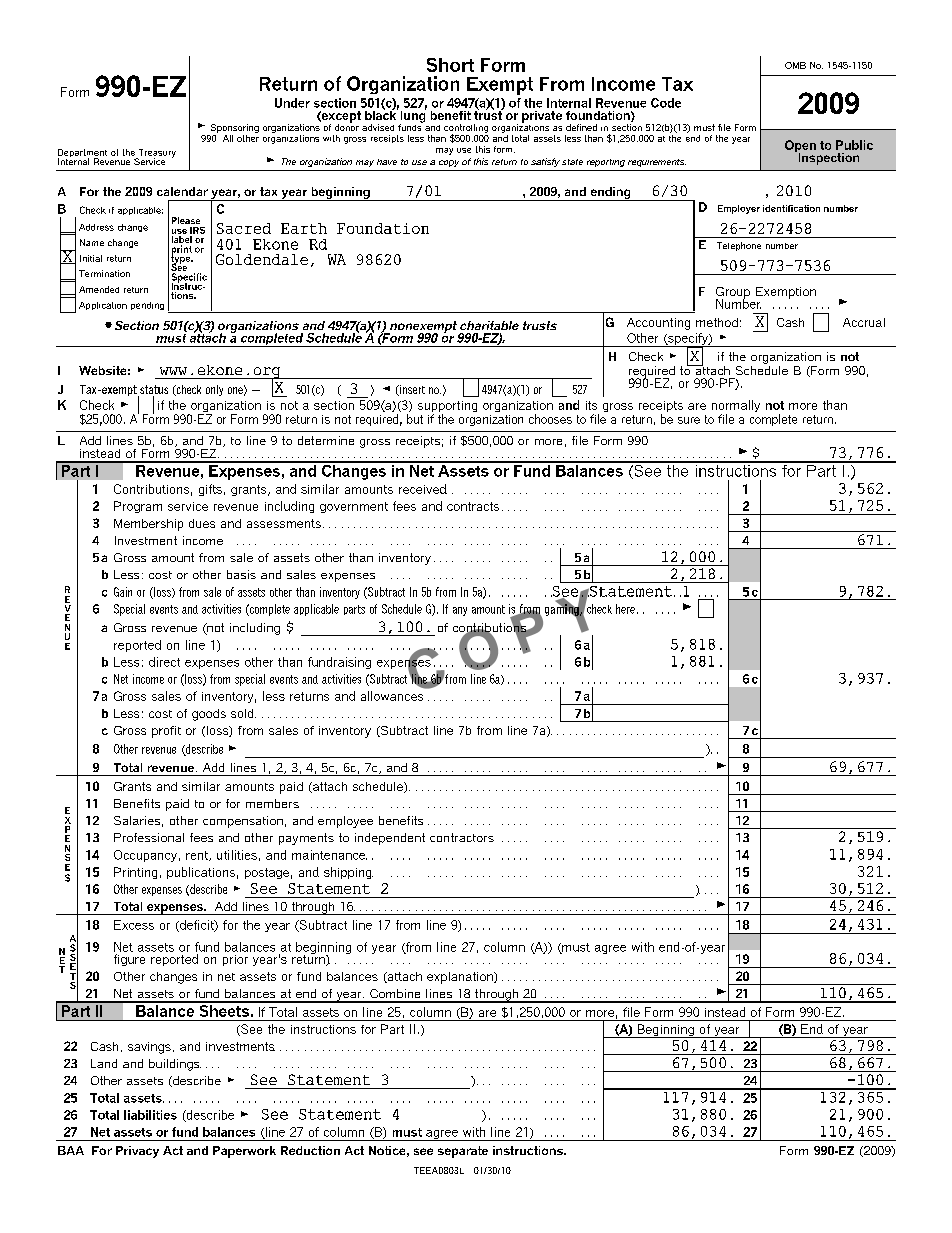  What do you see at coordinates (717, 322) in the screenshot?
I see `method` at bounding box center [717, 322].
